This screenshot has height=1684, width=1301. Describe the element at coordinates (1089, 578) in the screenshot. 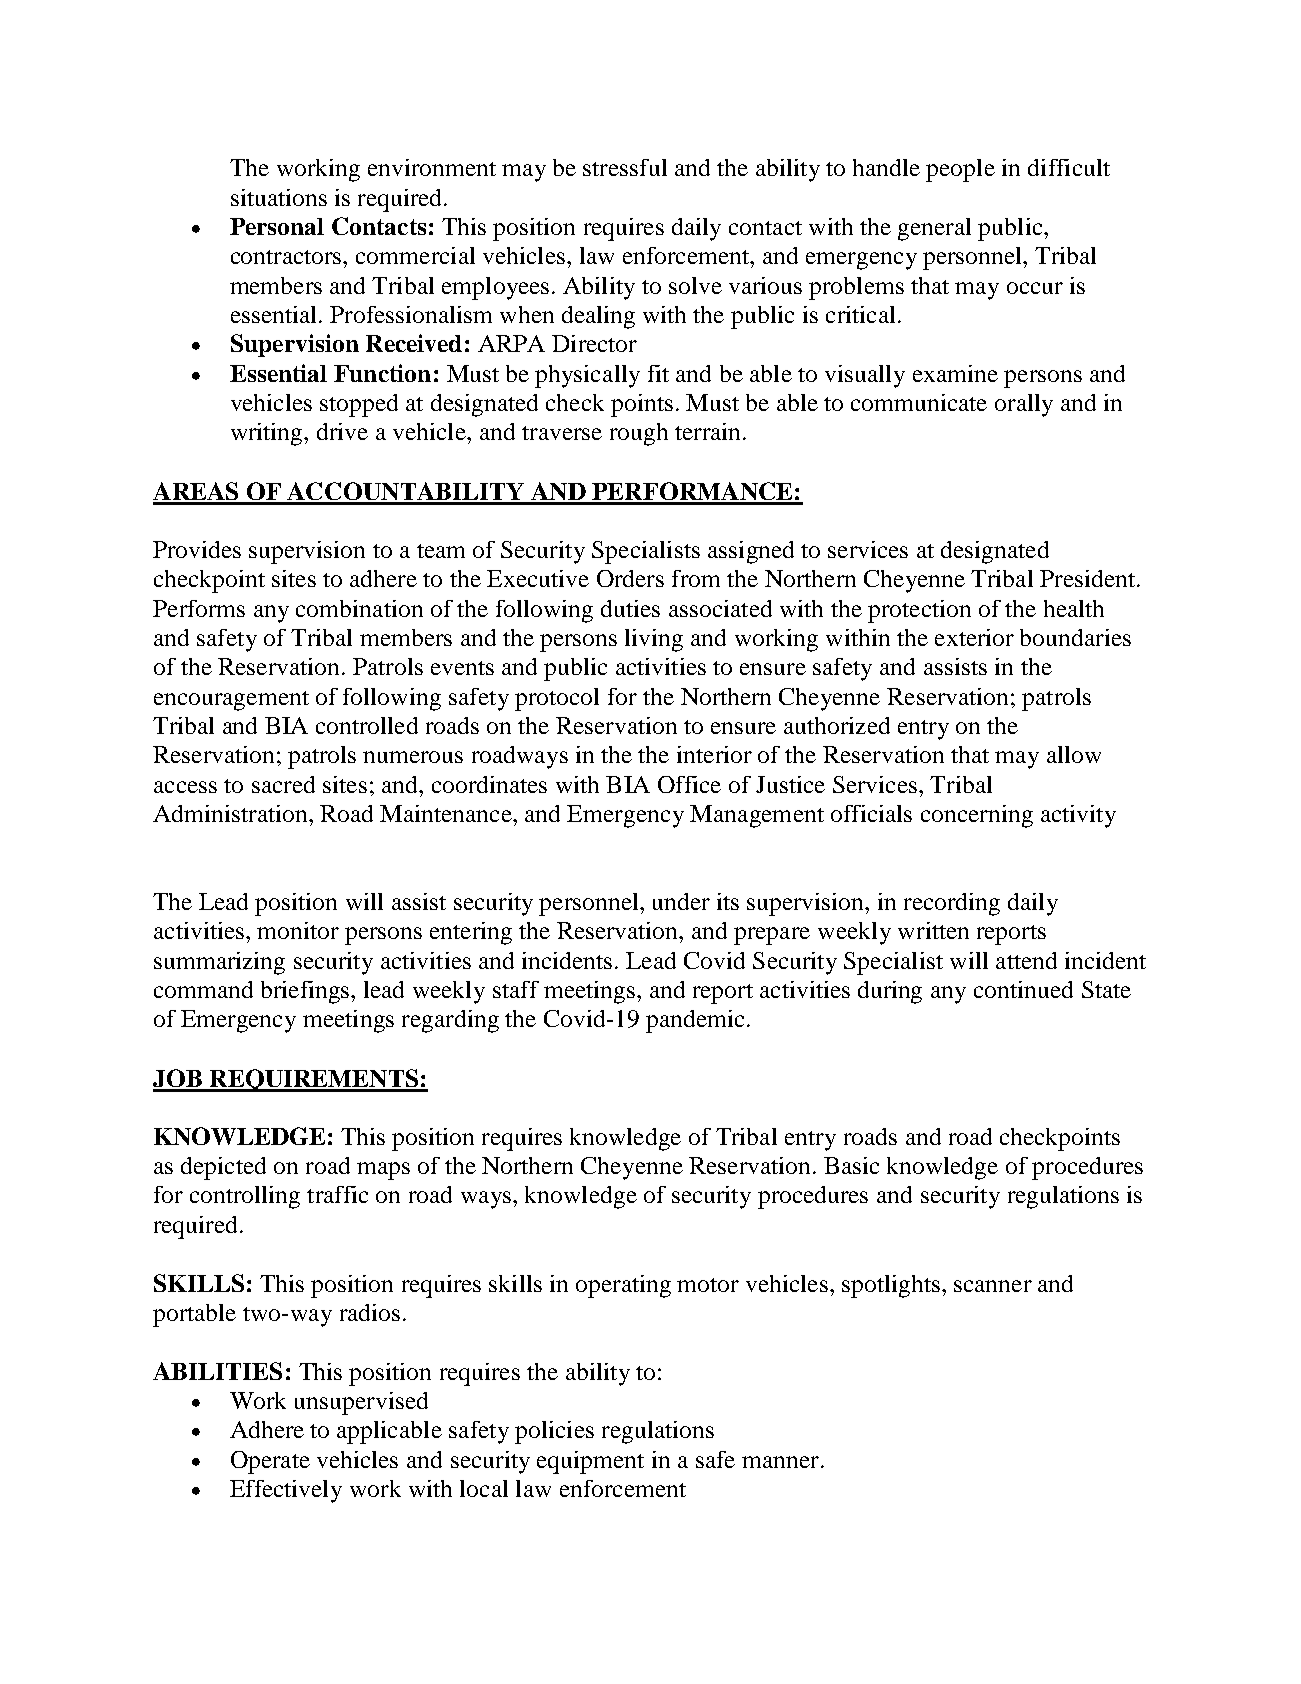

I see `President` at that location.
